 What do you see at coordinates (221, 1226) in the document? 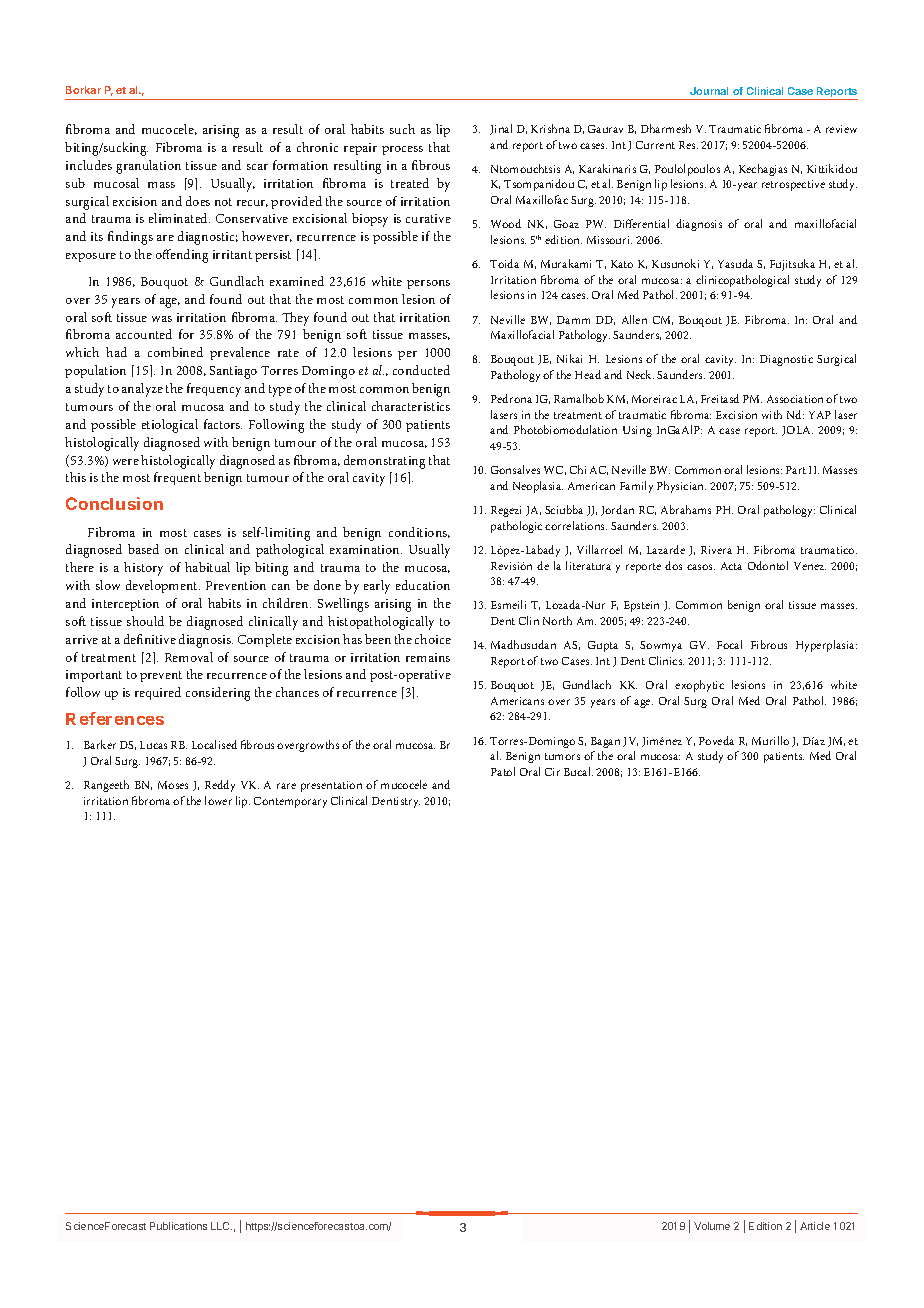
I see `LLC` at bounding box center [221, 1226].
